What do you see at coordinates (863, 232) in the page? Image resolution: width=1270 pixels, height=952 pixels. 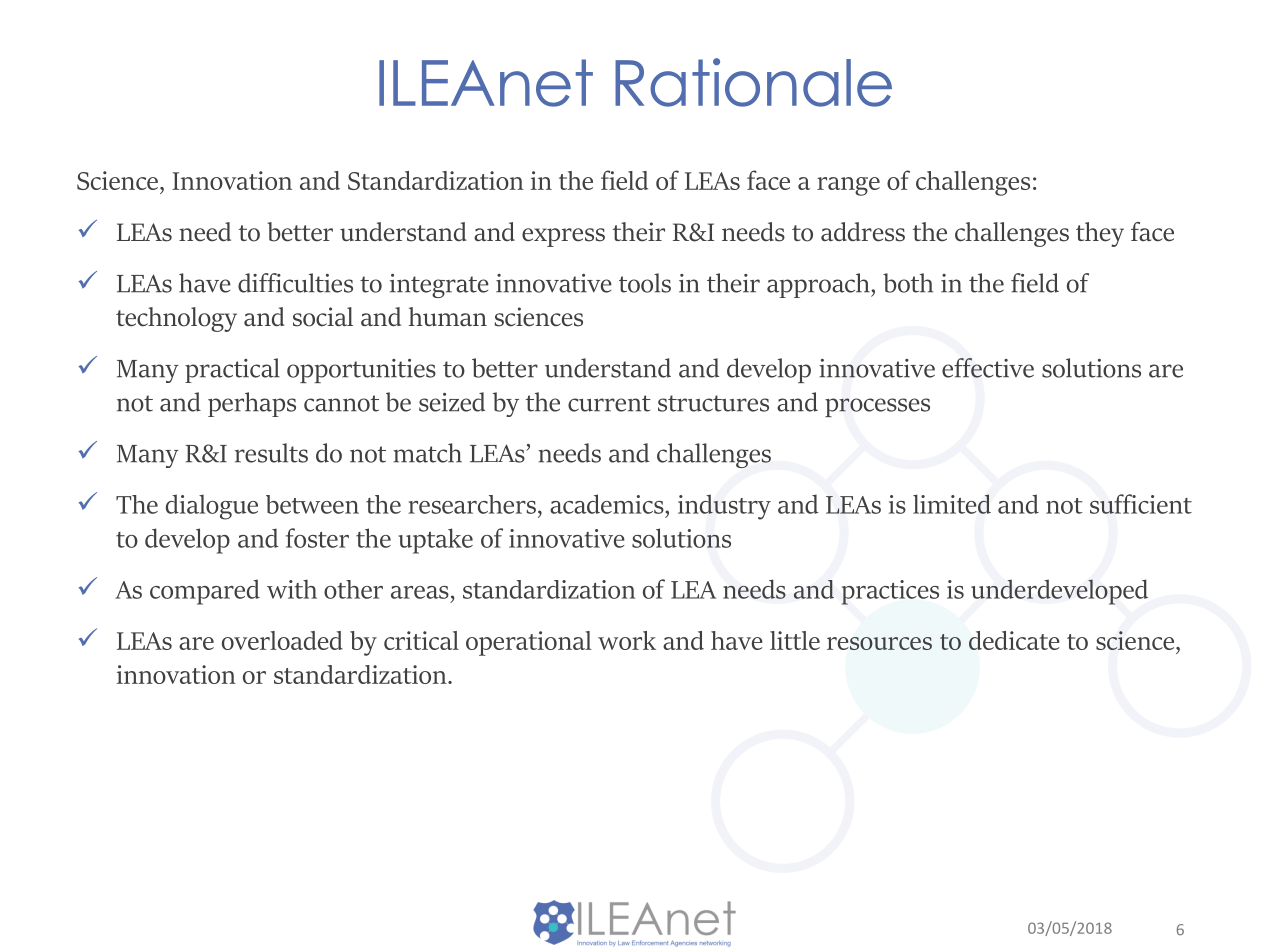 I see `address` at bounding box center [863, 232].
